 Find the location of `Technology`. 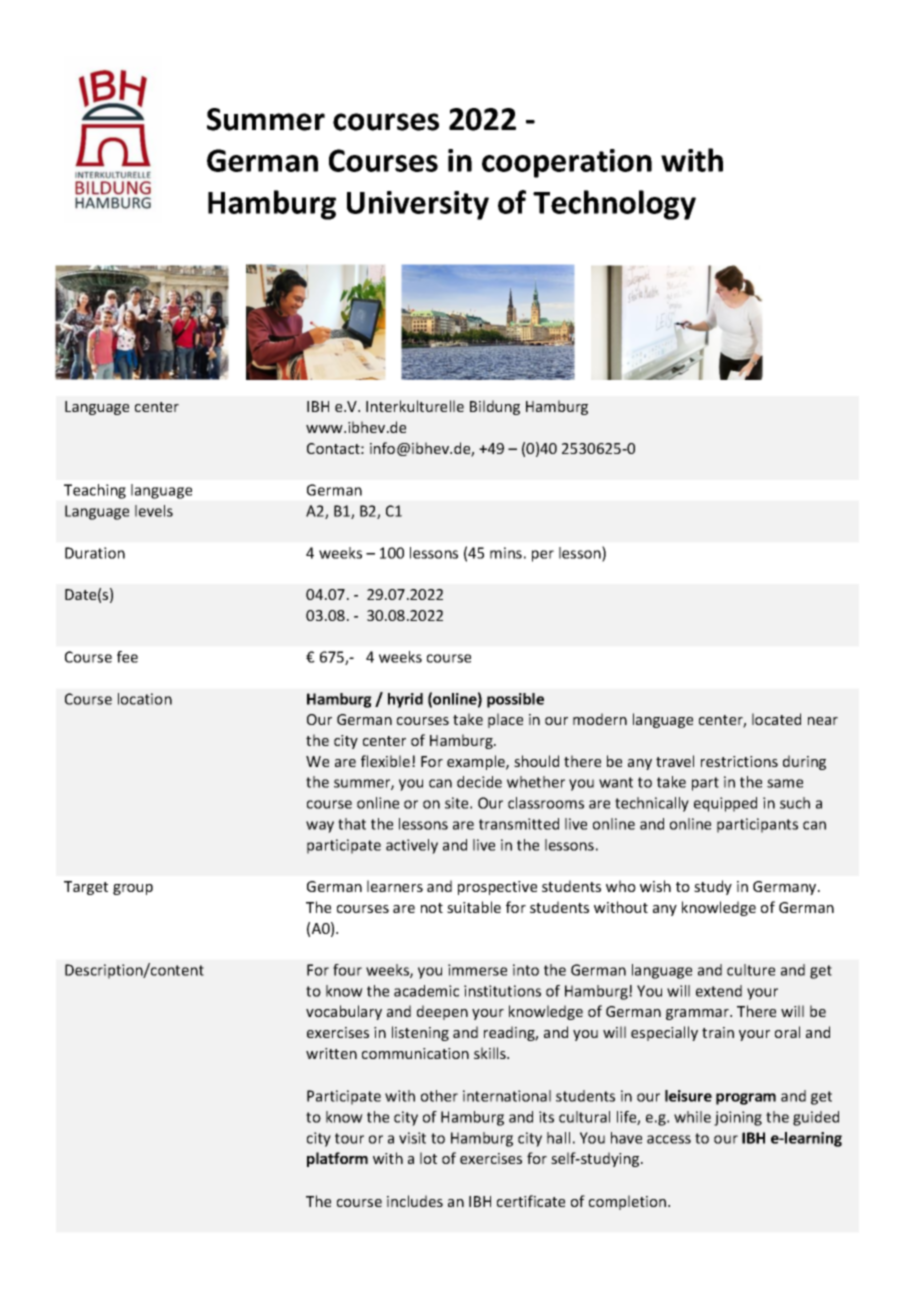

Technology is located at coordinates (614, 205).
